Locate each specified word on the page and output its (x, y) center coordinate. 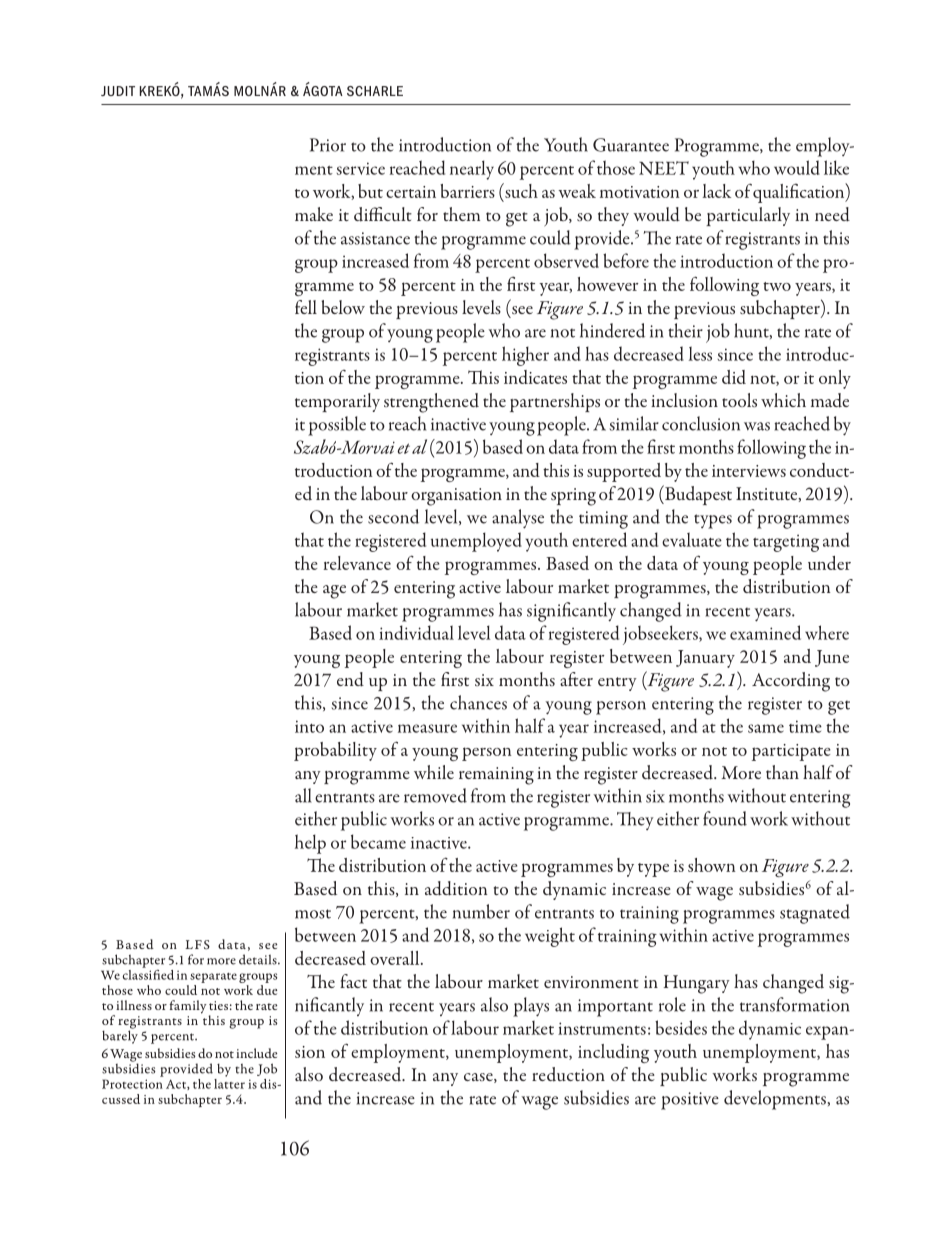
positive (690, 1101)
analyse (518, 519)
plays (531, 1007)
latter (229, 1082)
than (782, 772)
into (309, 726)
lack (717, 191)
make (314, 214)
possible (337, 426)
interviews (749, 471)
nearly (472, 170)
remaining (496, 776)
